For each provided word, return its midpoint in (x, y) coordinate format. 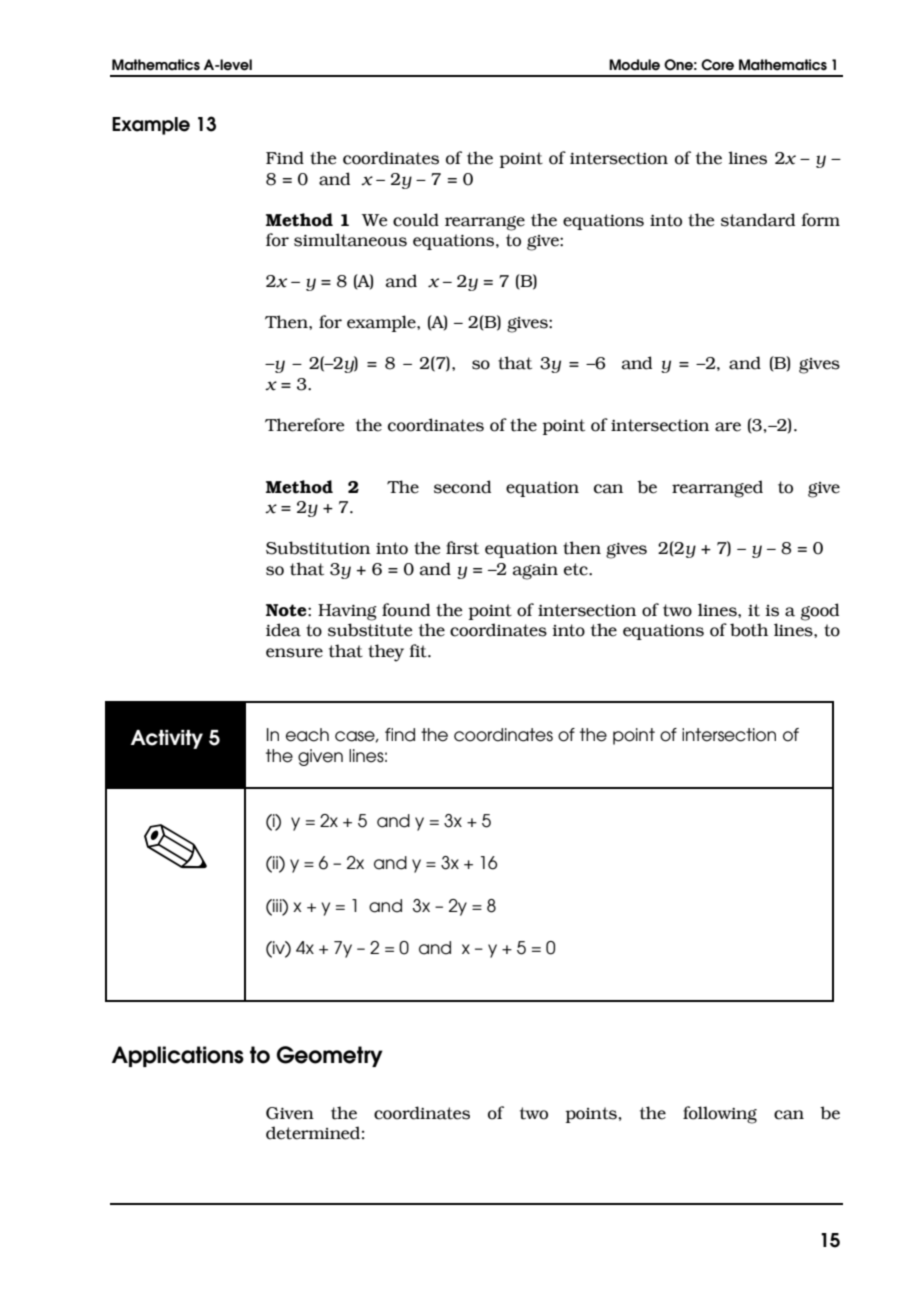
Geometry (330, 1056)
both (749, 630)
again (535, 572)
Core (717, 65)
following (720, 1115)
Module (634, 65)
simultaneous (350, 240)
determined (313, 1133)
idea (283, 630)
